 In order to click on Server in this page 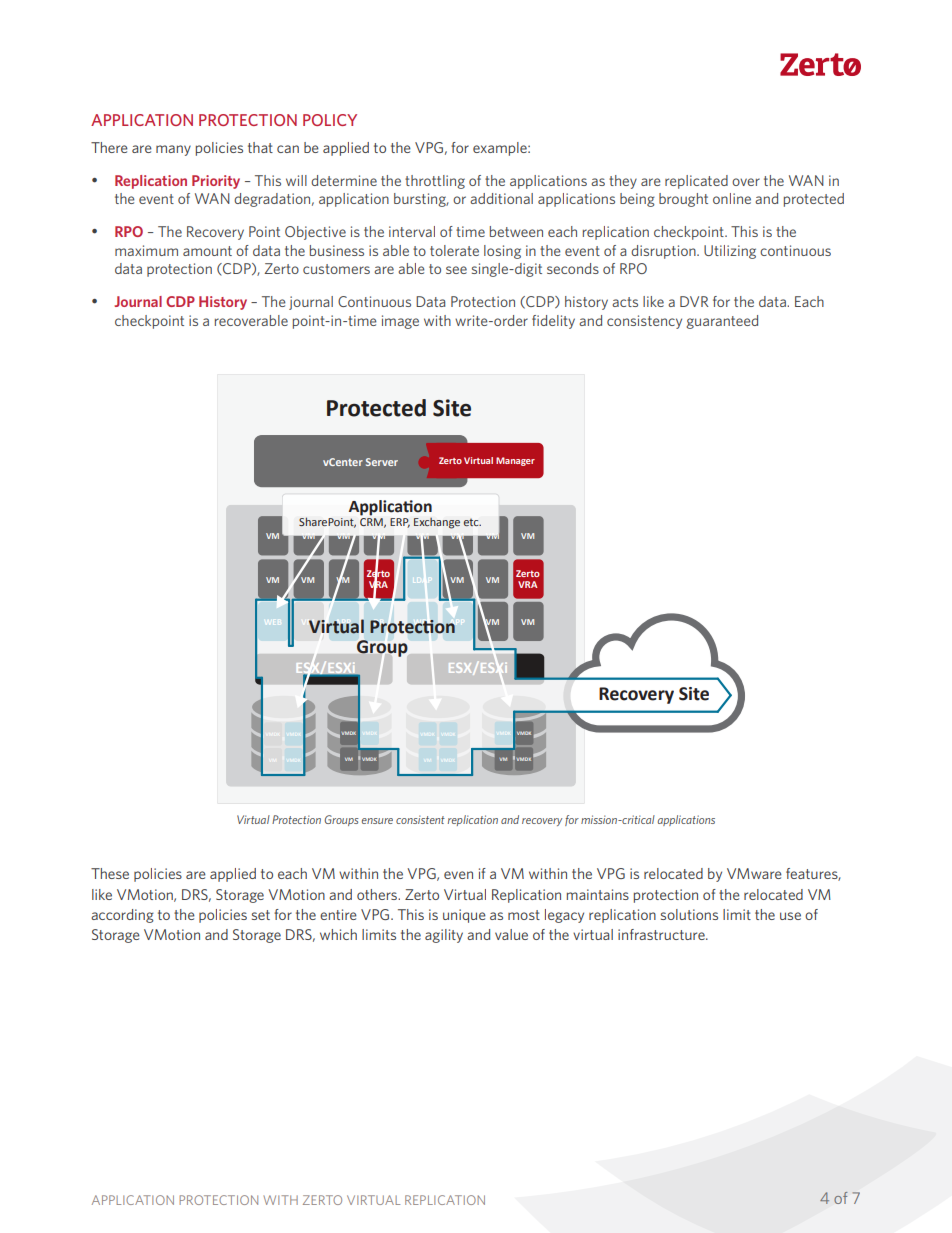, I will do `click(382, 462)`.
